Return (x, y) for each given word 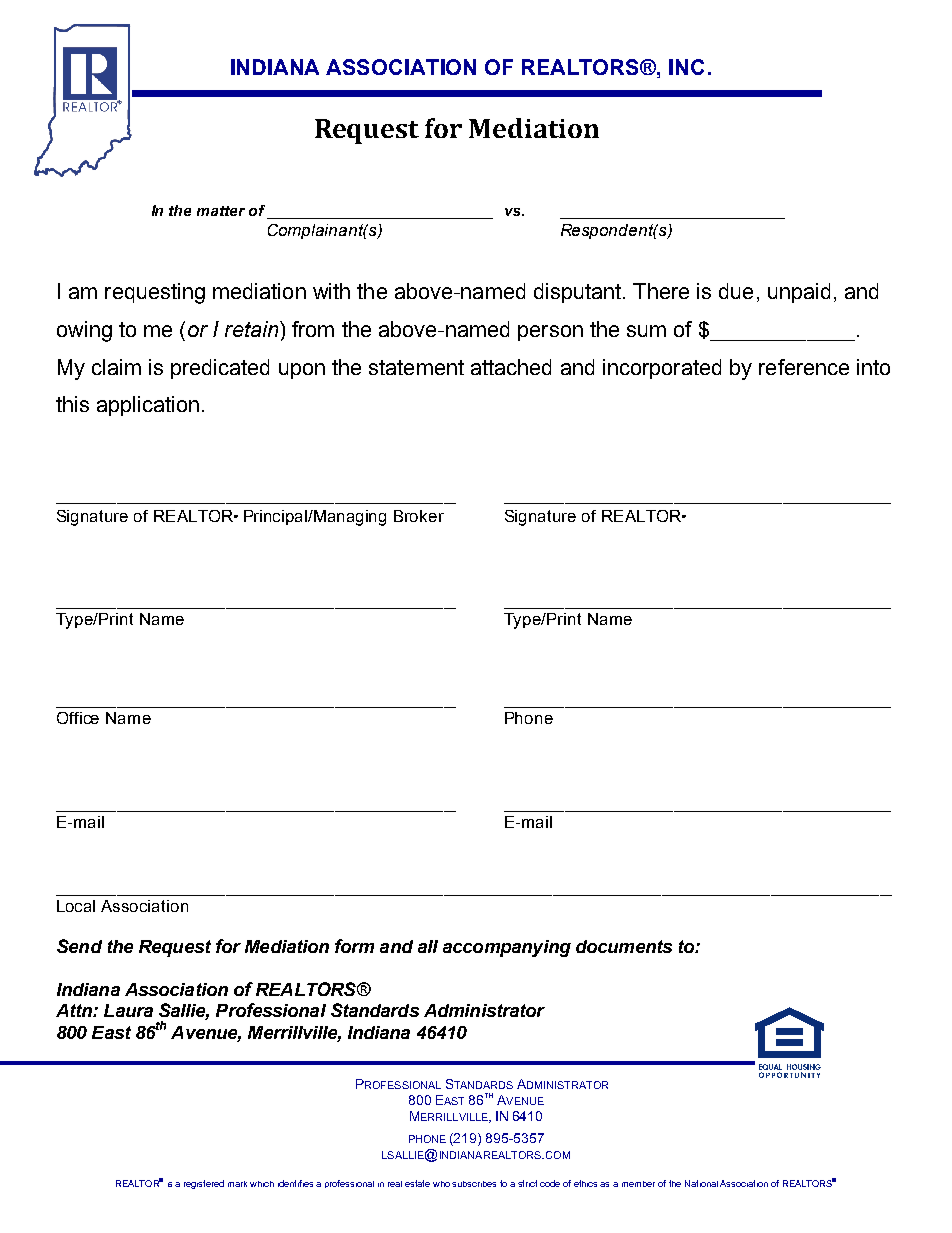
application (148, 406)
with (331, 291)
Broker (419, 516)
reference (804, 367)
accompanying (507, 948)
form (354, 946)
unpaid (799, 293)
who (443, 1184)
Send (79, 946)
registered (204, 1184)
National (701, 1183)
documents (624, 946)
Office (78, 718)
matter (221, 211)
